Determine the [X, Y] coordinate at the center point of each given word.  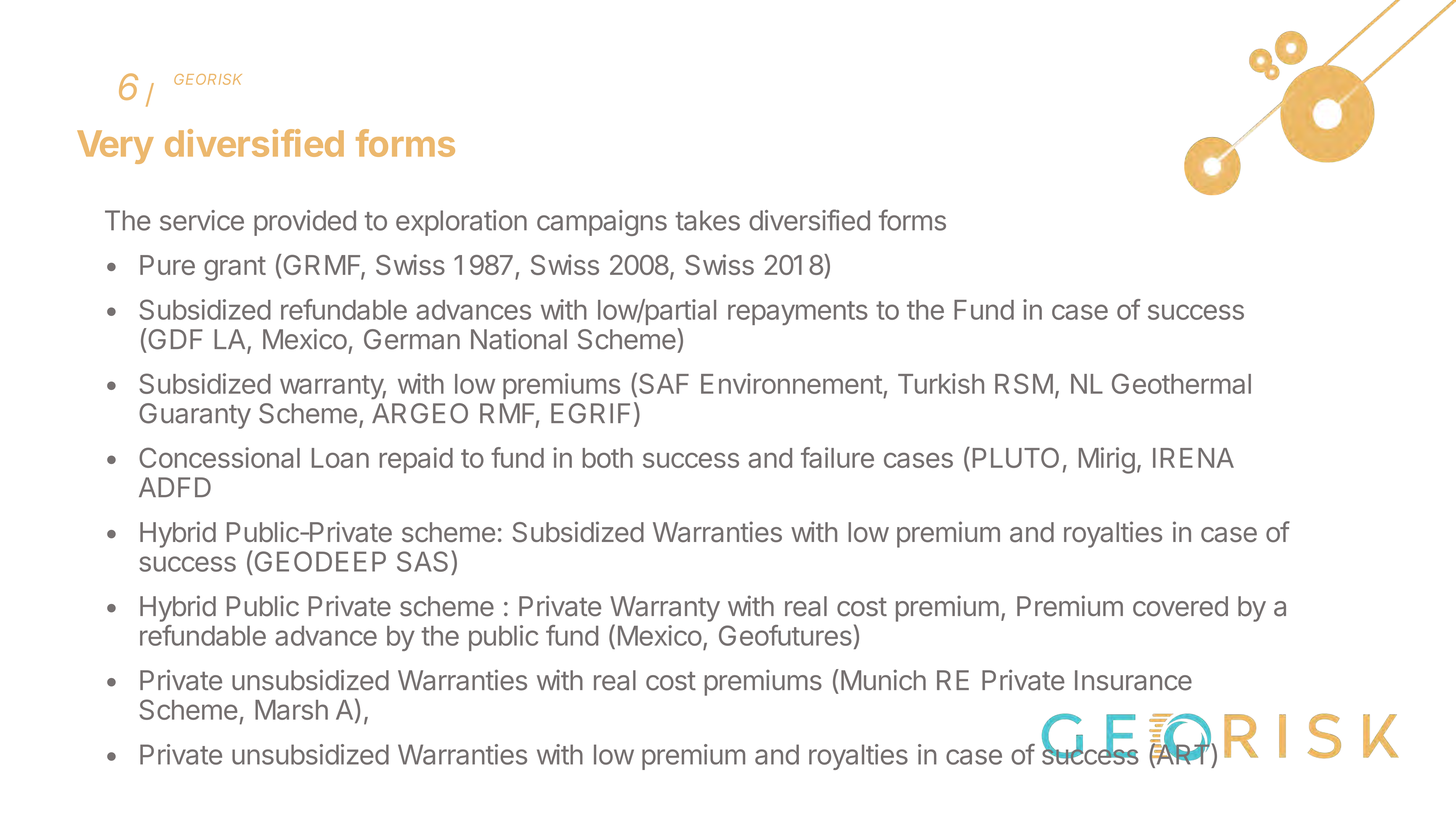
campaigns [602, 223]
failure [837, 457]
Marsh [291, 710]
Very [115, 147]
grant [235, 268]
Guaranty [195, 416]
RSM [1024, 383]
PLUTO [1016, 457]
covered [1180, 606]
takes [707, 220]
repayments [798, 313]
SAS [422, 561]
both [607, 458]
